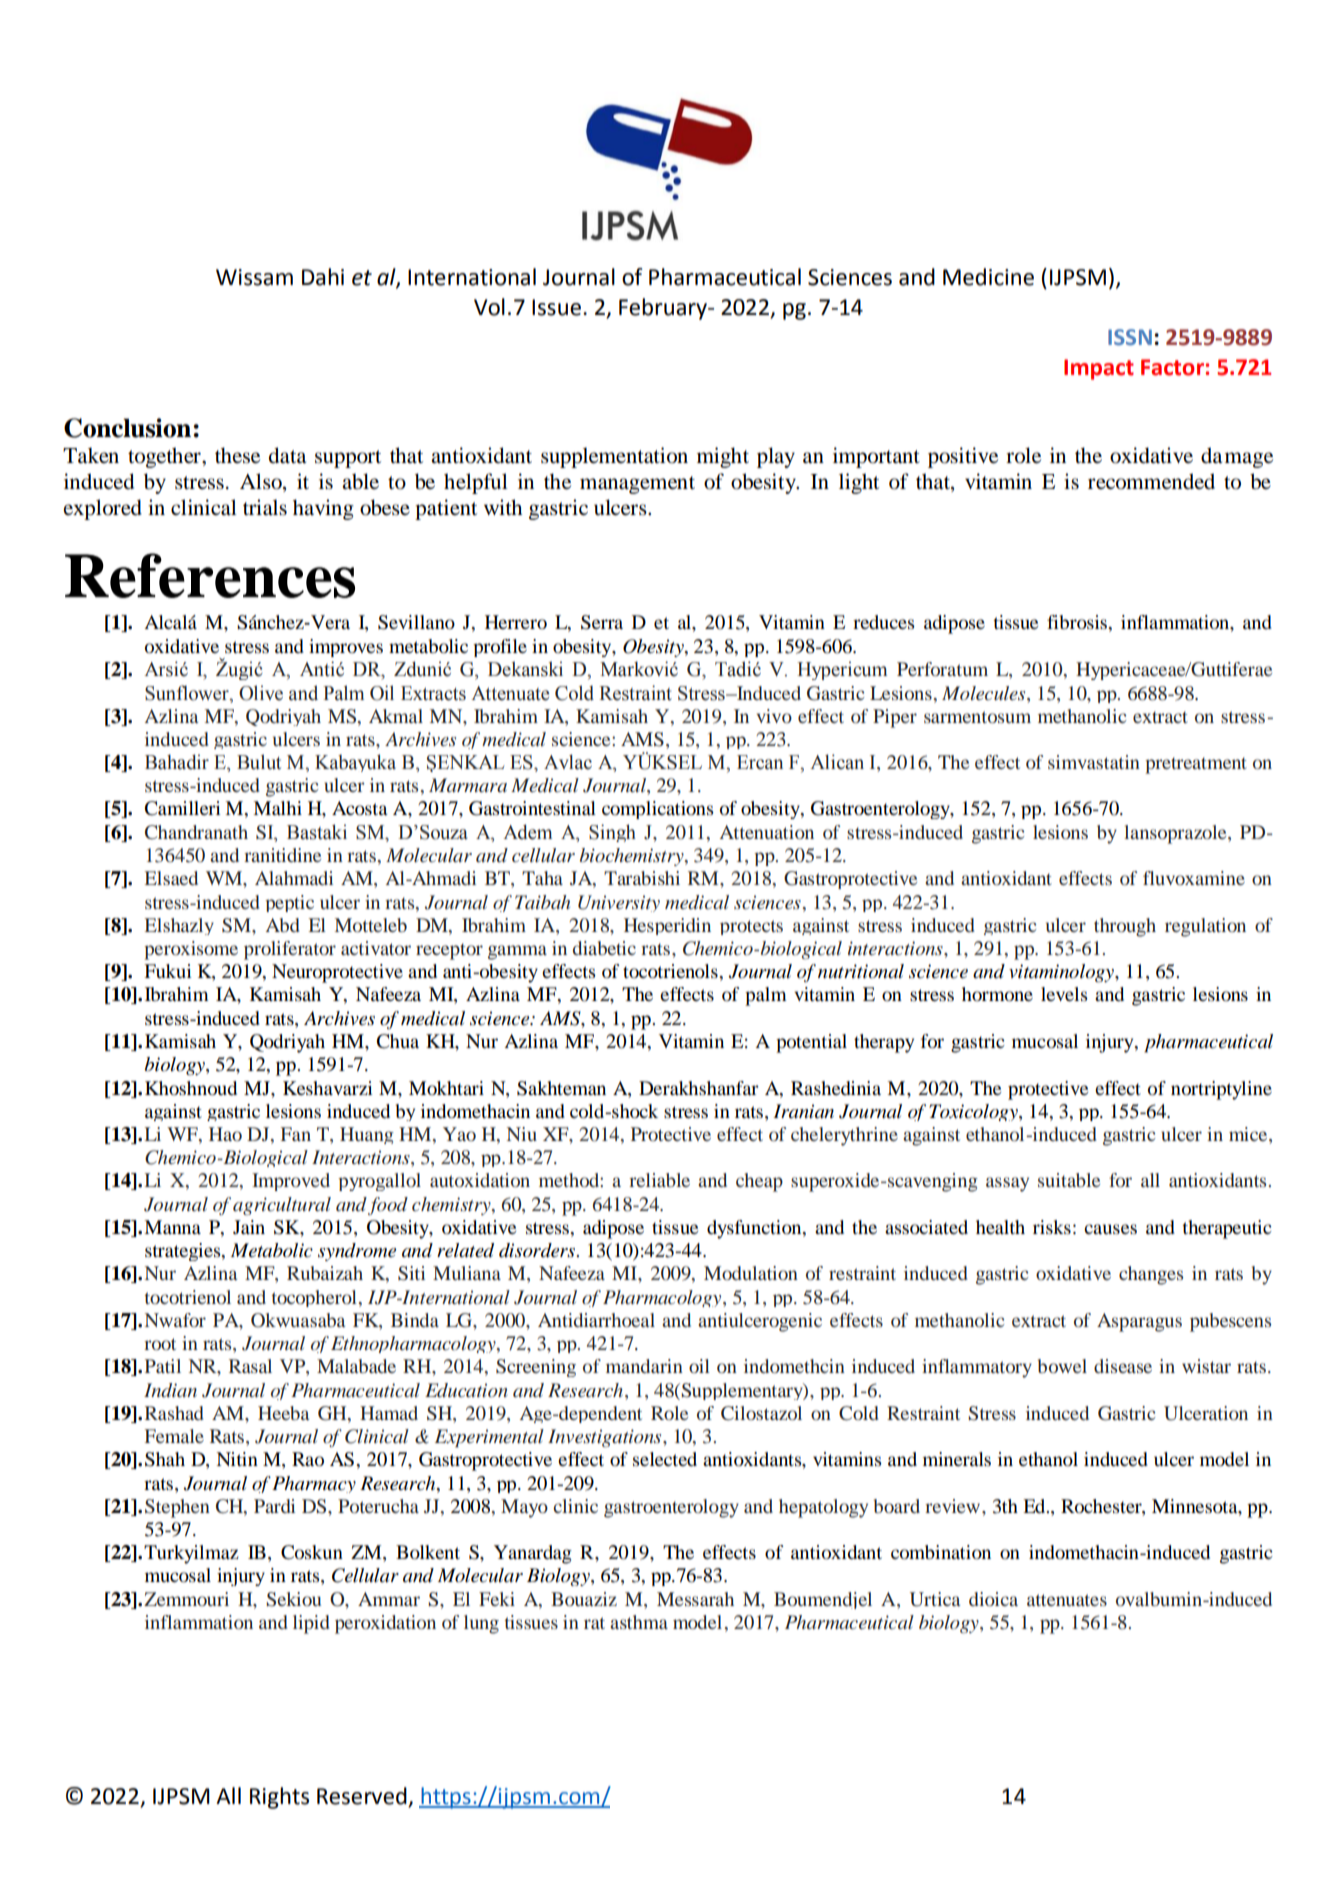  What do you see at coordinates (254, 277) in the screenshot?
I see `Wissam` at bounding box center [254, 277].
